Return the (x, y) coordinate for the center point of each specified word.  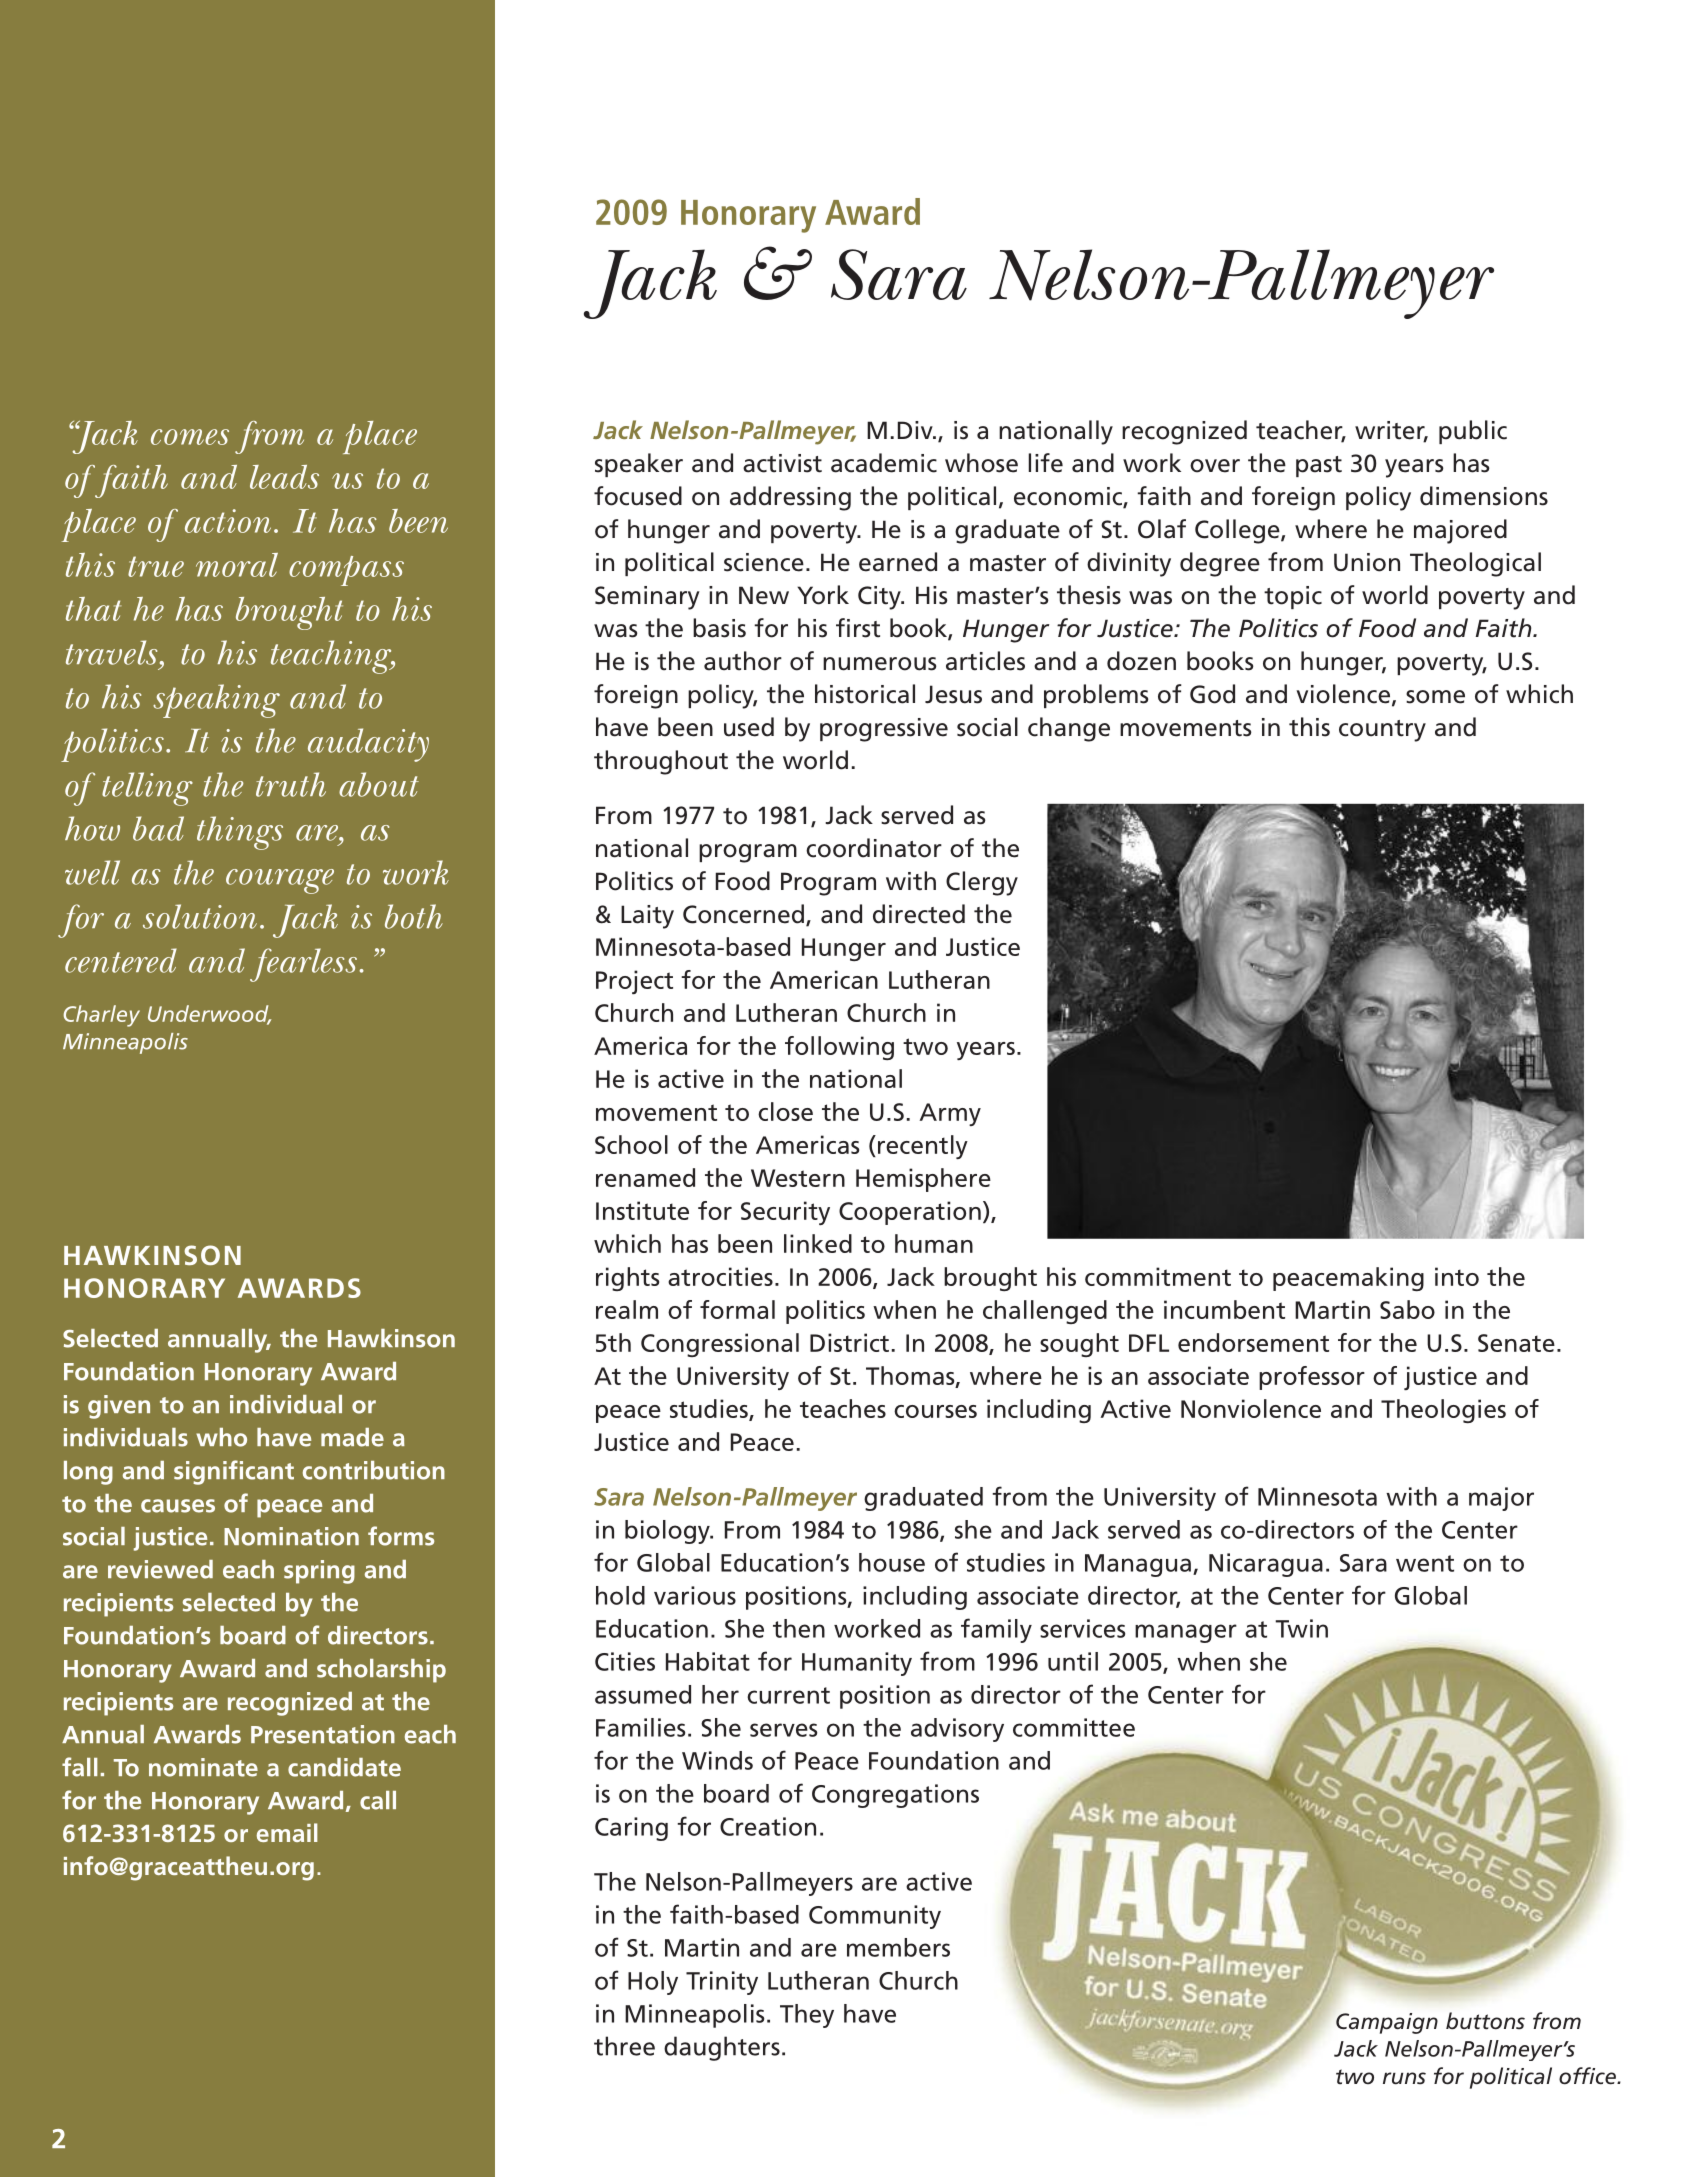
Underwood (209, 1014)
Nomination (291, 1536)
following (839, 1048)
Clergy (982, 883)
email (287, 1832)
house (892, 1562)
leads (284, 477)
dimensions (1484, 496)
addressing (790, 498)
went (1425, 1563)
